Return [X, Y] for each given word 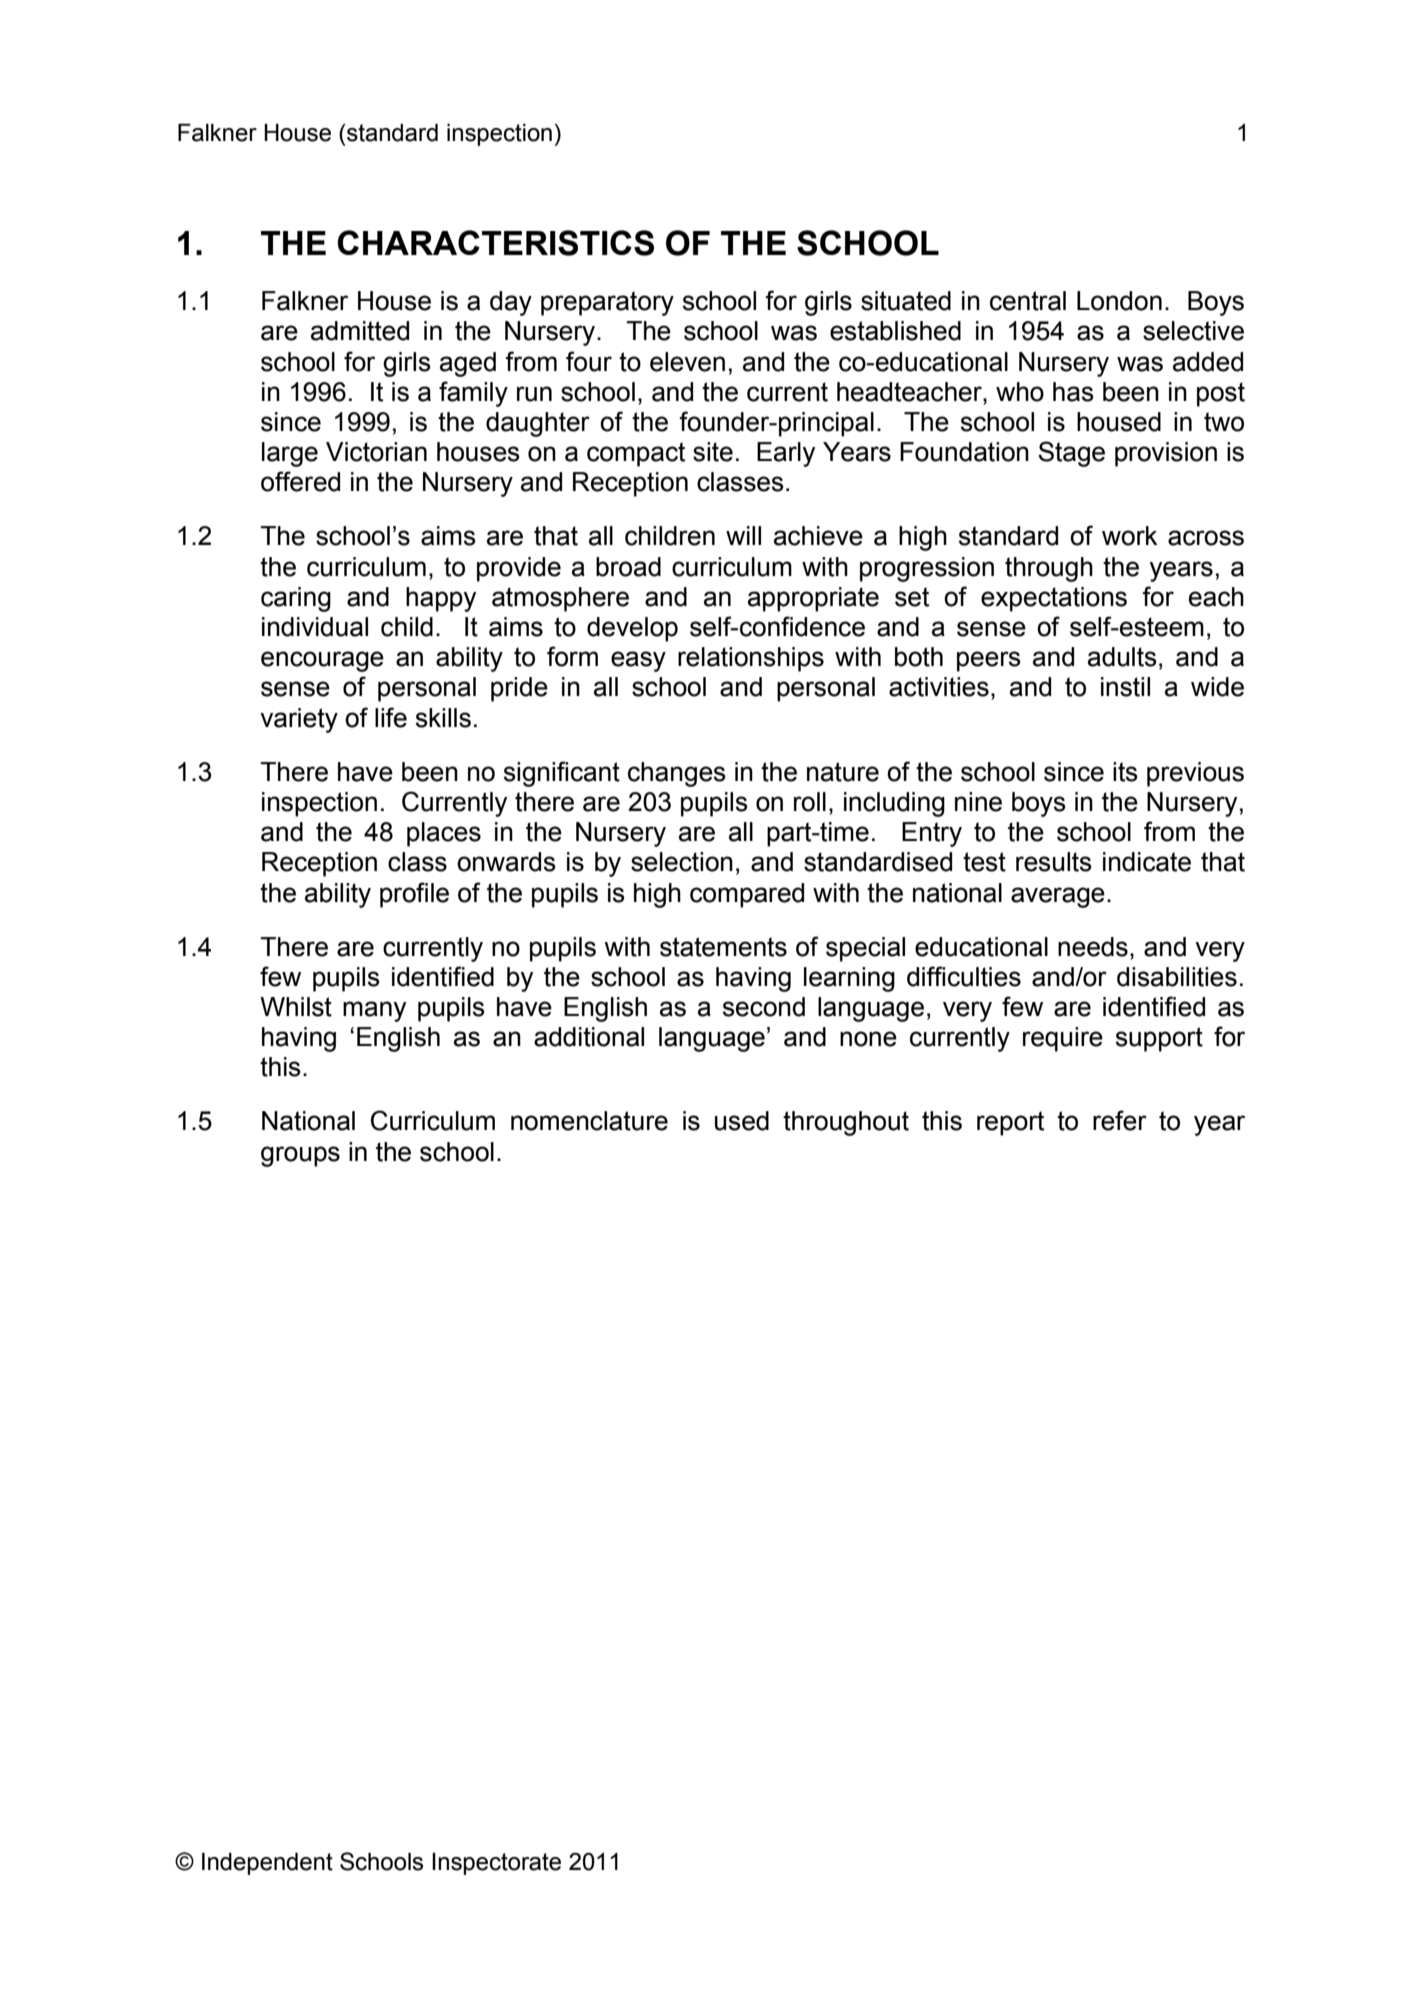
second [764, 1007]
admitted [360, 331]
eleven [687, 362]
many [374, 1011]
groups [300, 1156]
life [391, 717]
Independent [267, 1864]
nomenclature [589, 1121]
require [1063, 1039]
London [1119, 301]
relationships [751, 659]
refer [1120, 1120]
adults [1122, 657]
